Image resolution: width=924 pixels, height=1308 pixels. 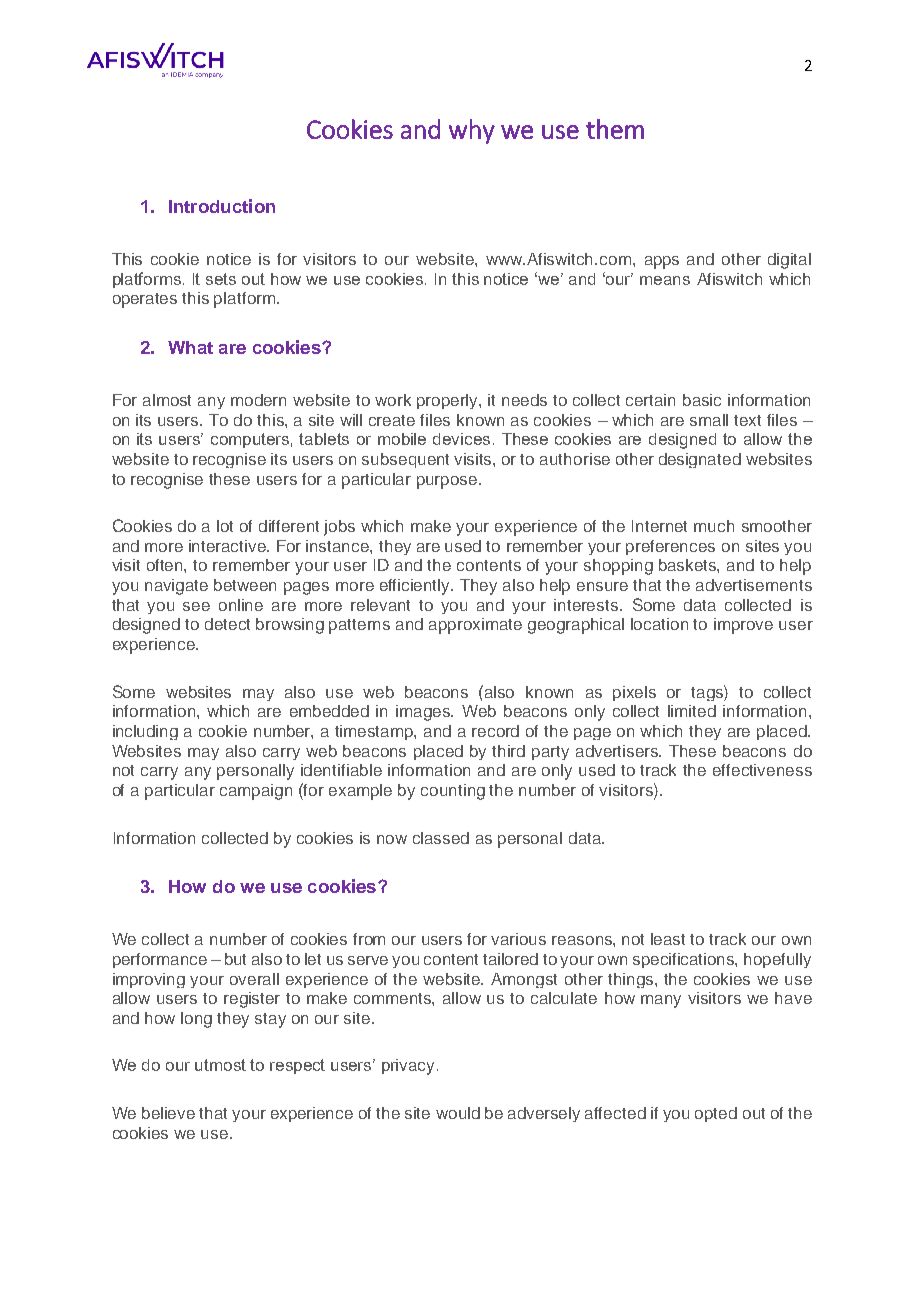 I want to click on would, so click(x=458, y=1113).
